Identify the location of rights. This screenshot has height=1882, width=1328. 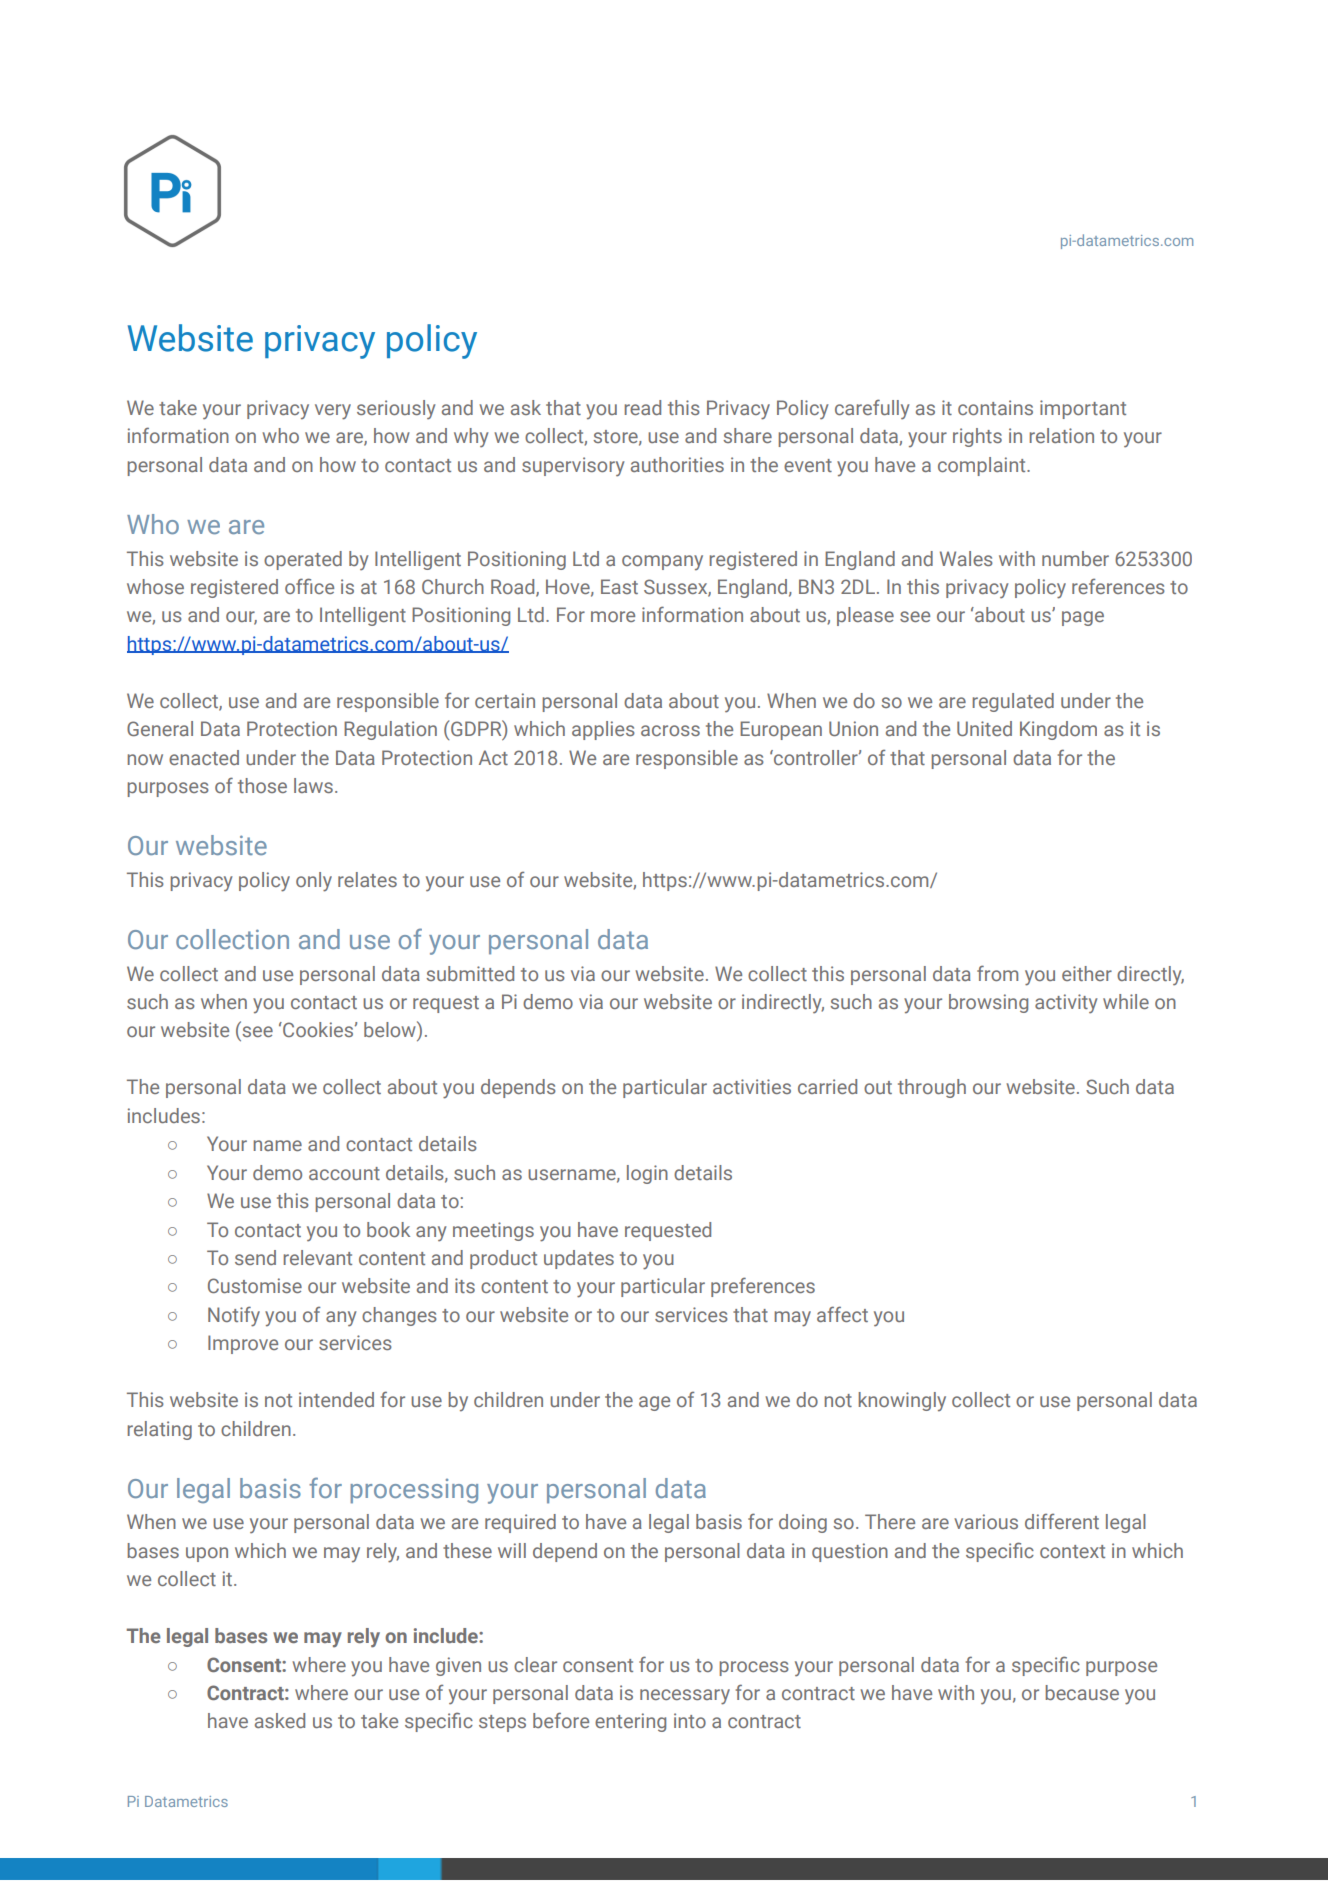
(977, 437).
